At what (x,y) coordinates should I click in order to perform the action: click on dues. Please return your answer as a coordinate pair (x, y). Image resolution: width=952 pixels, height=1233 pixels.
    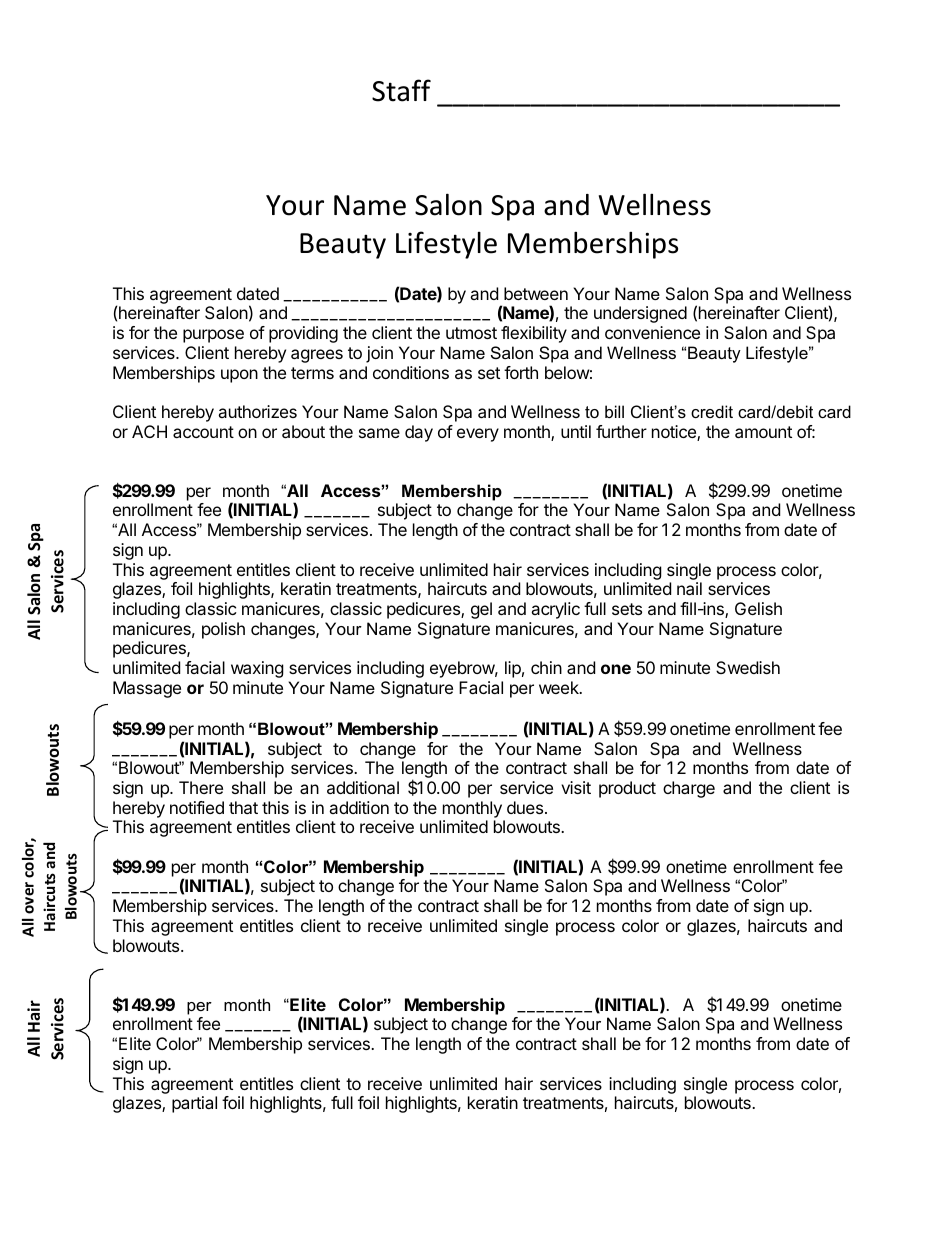
    Looking at the image, I should click on (525, 807).
